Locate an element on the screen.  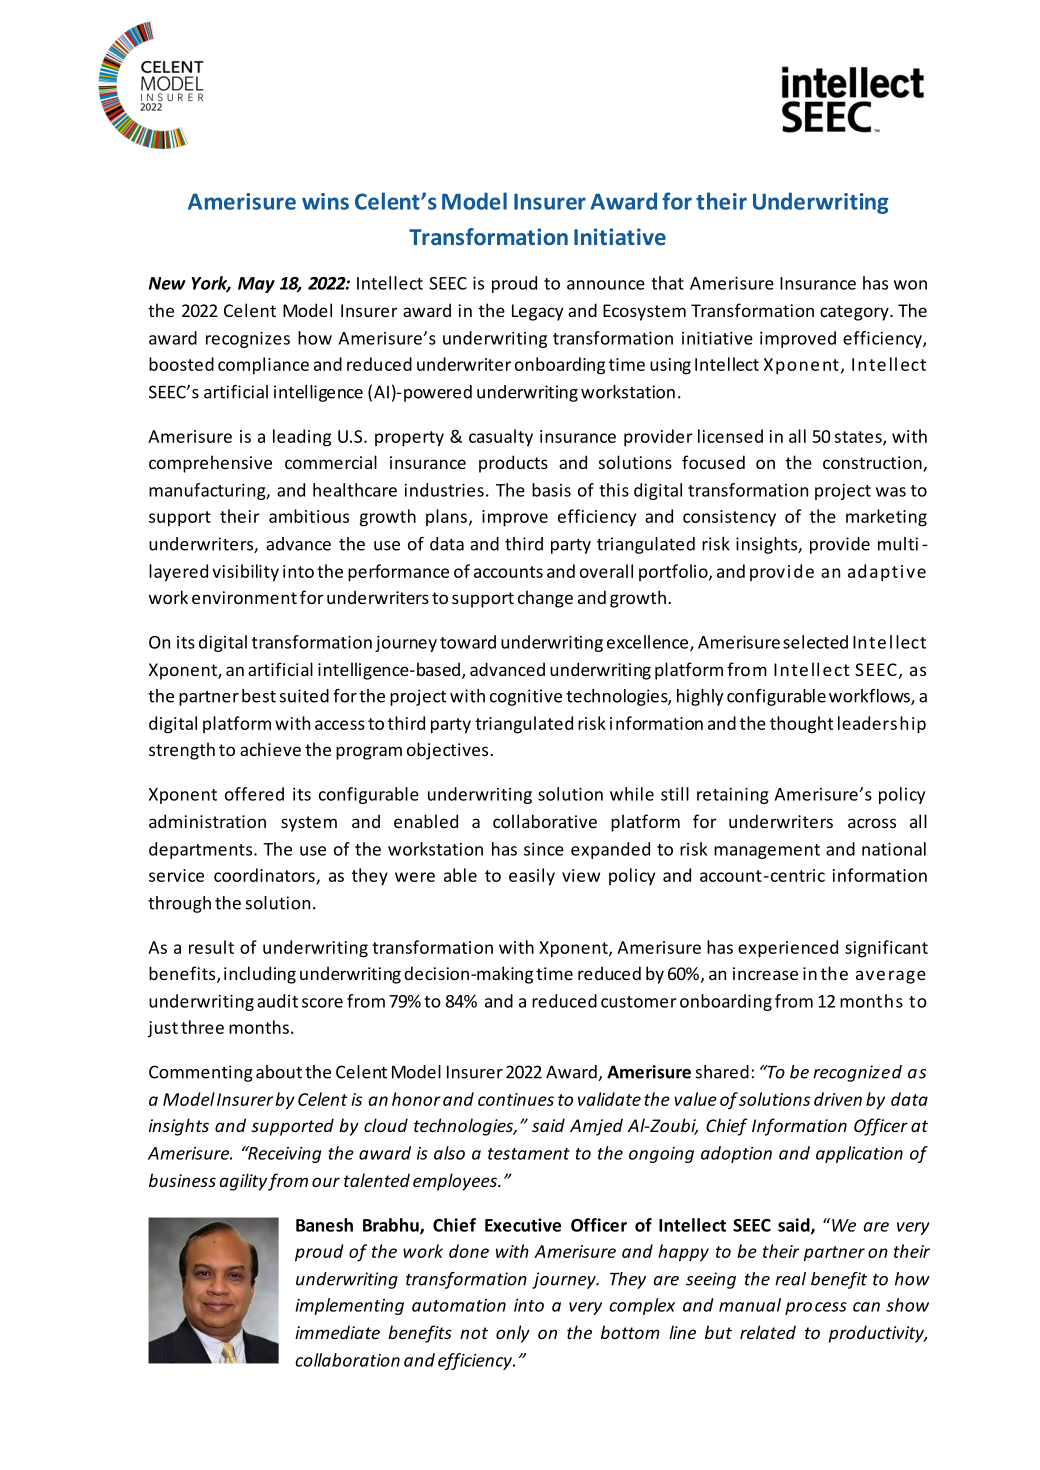
announce is located at coordinates (606, 285).
